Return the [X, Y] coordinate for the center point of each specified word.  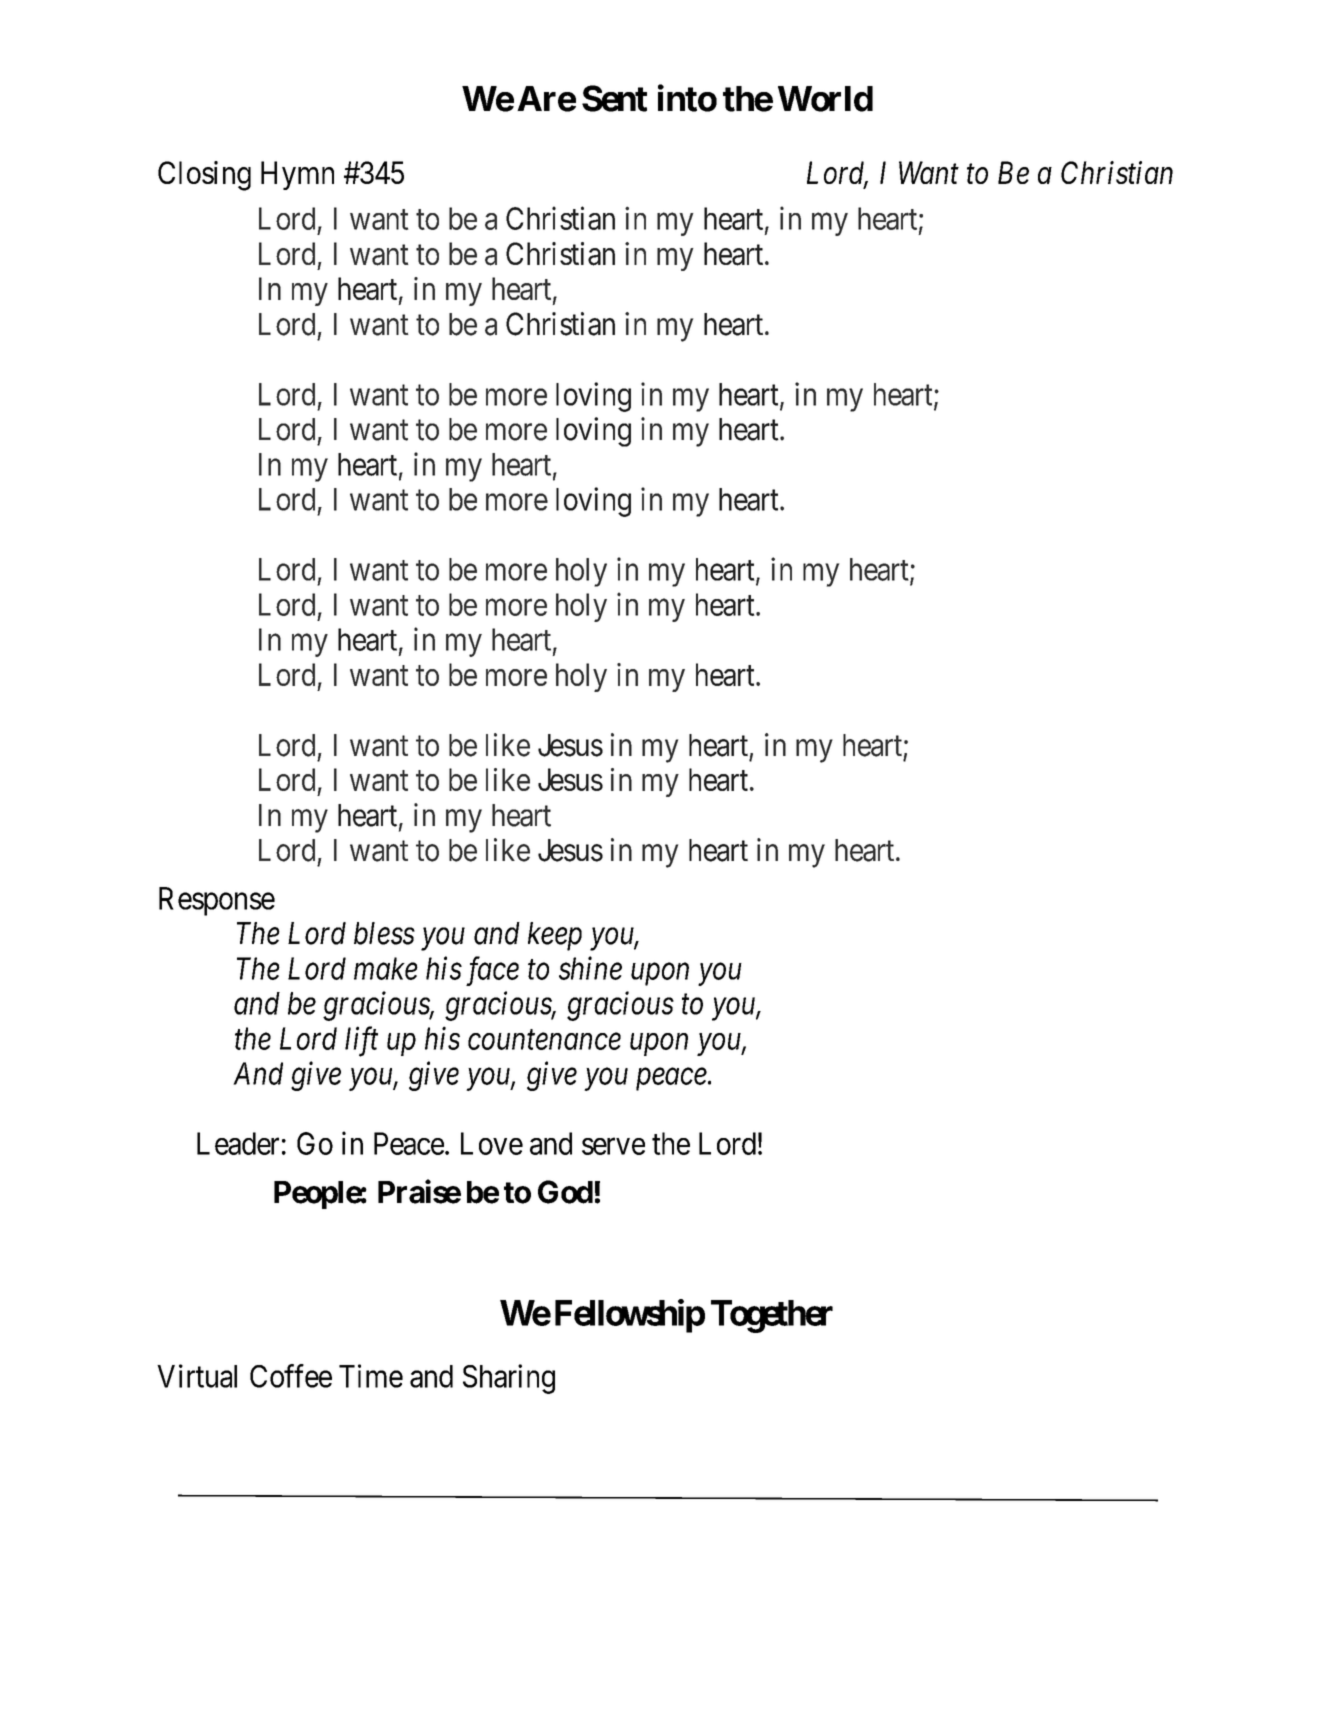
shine [590, 968]
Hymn [297, 175]
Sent [614, 98]
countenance [544, 1040]
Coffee [291, 1376]
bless [384, 933]
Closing [204, 176]
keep [555, 936]
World [825, 99]
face [492, 971]
